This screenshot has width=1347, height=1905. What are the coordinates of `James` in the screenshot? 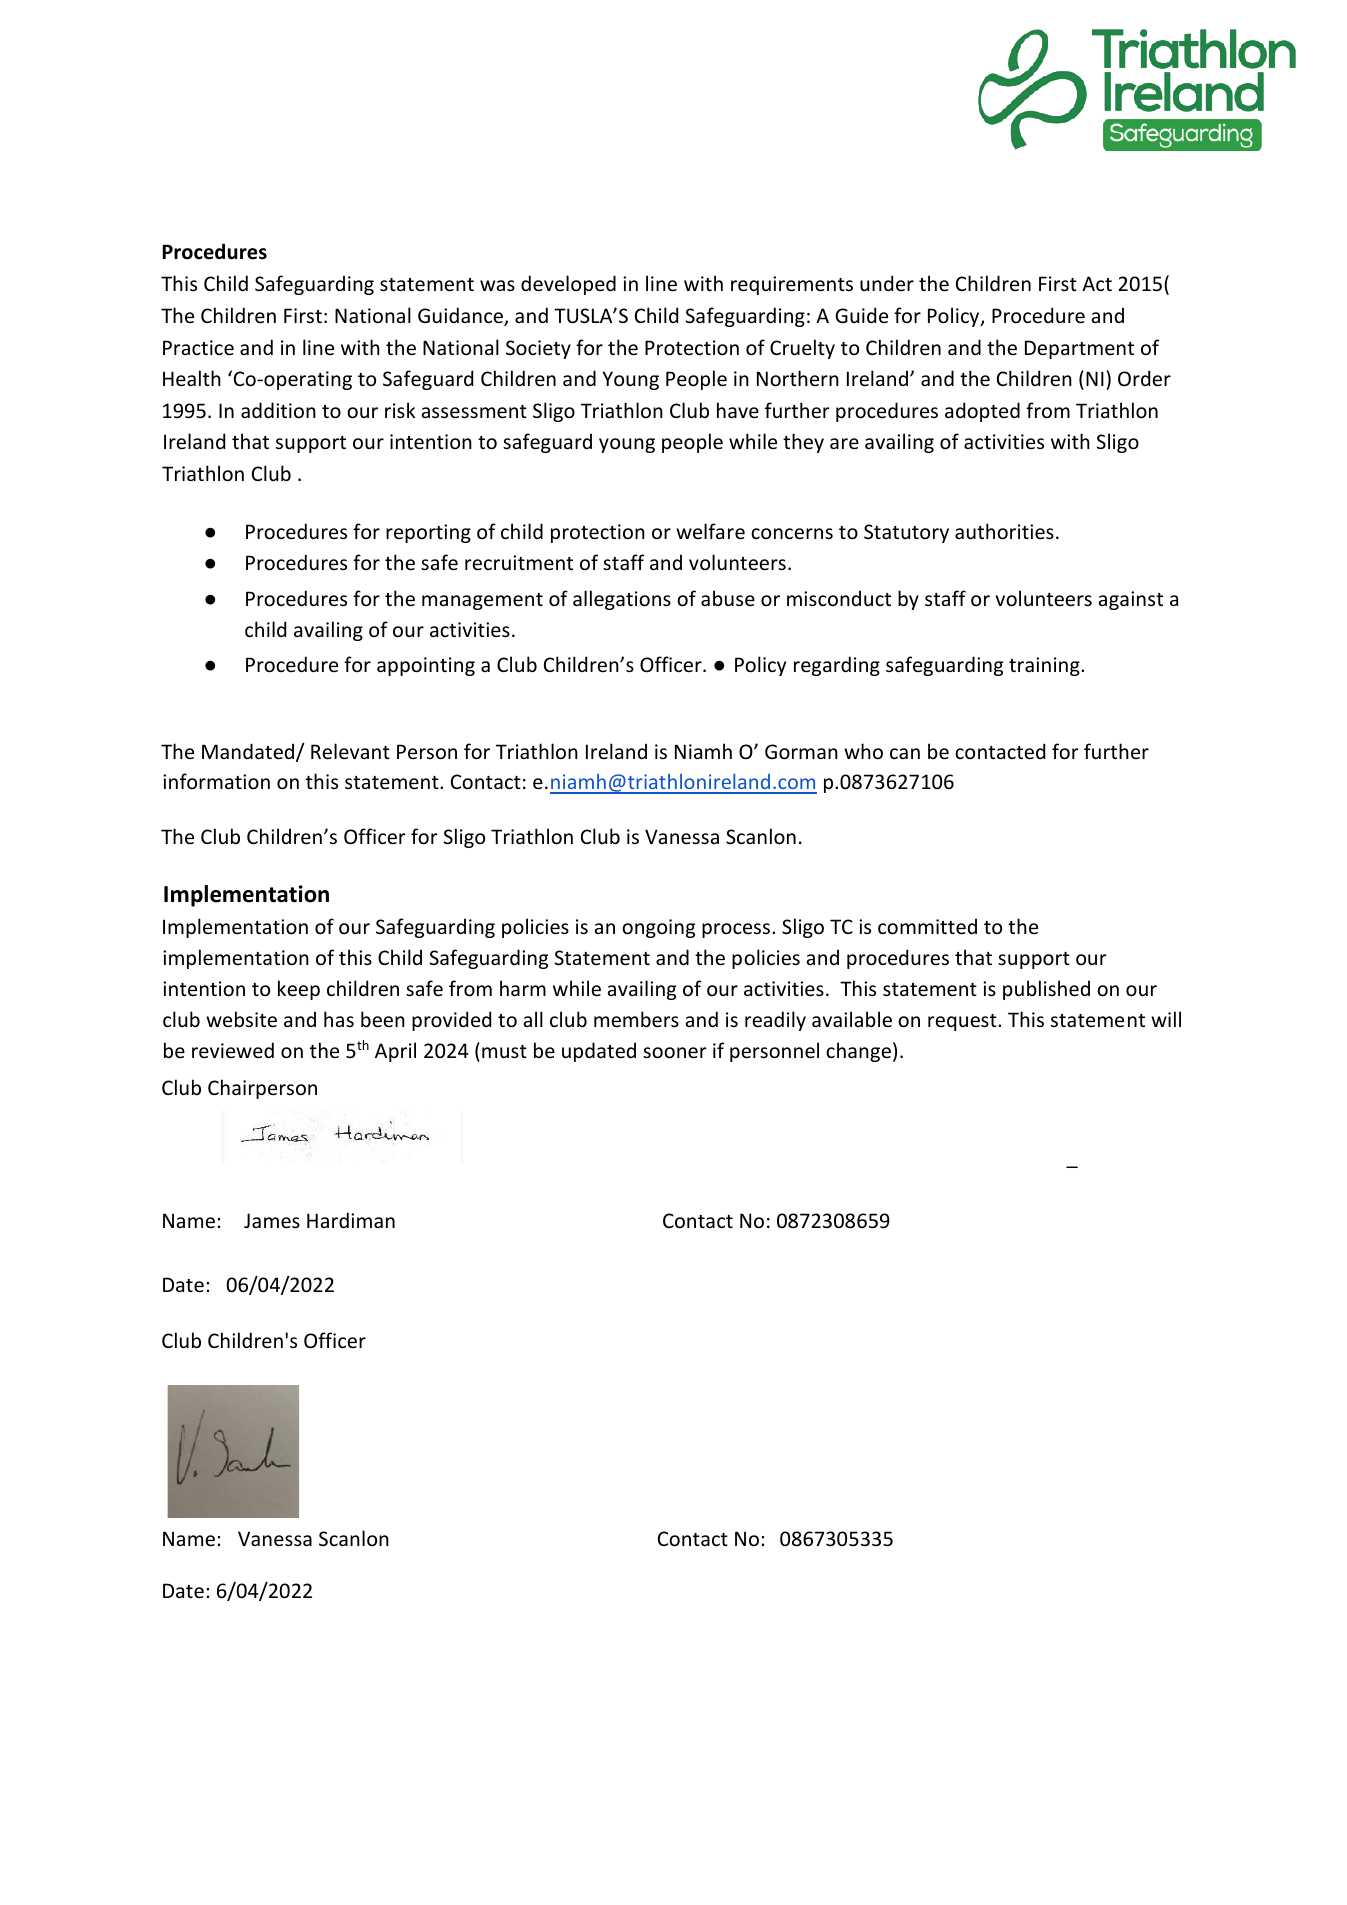 It's located at (272, 1221).
